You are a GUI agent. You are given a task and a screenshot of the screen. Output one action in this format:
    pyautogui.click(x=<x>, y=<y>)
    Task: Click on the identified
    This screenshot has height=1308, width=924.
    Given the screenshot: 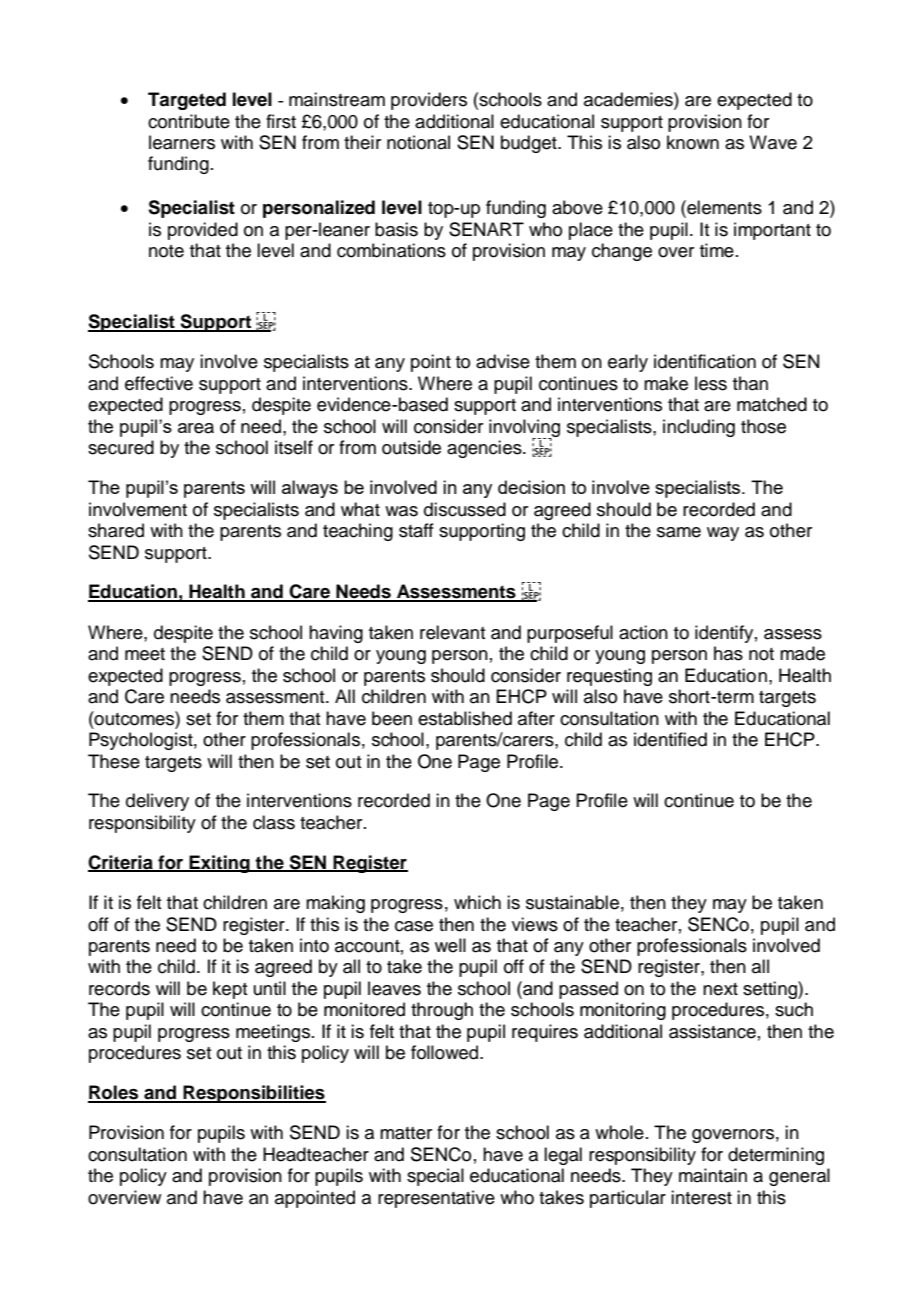 What is the action you would take?
    pyautogui.click(x=670, y=739)
